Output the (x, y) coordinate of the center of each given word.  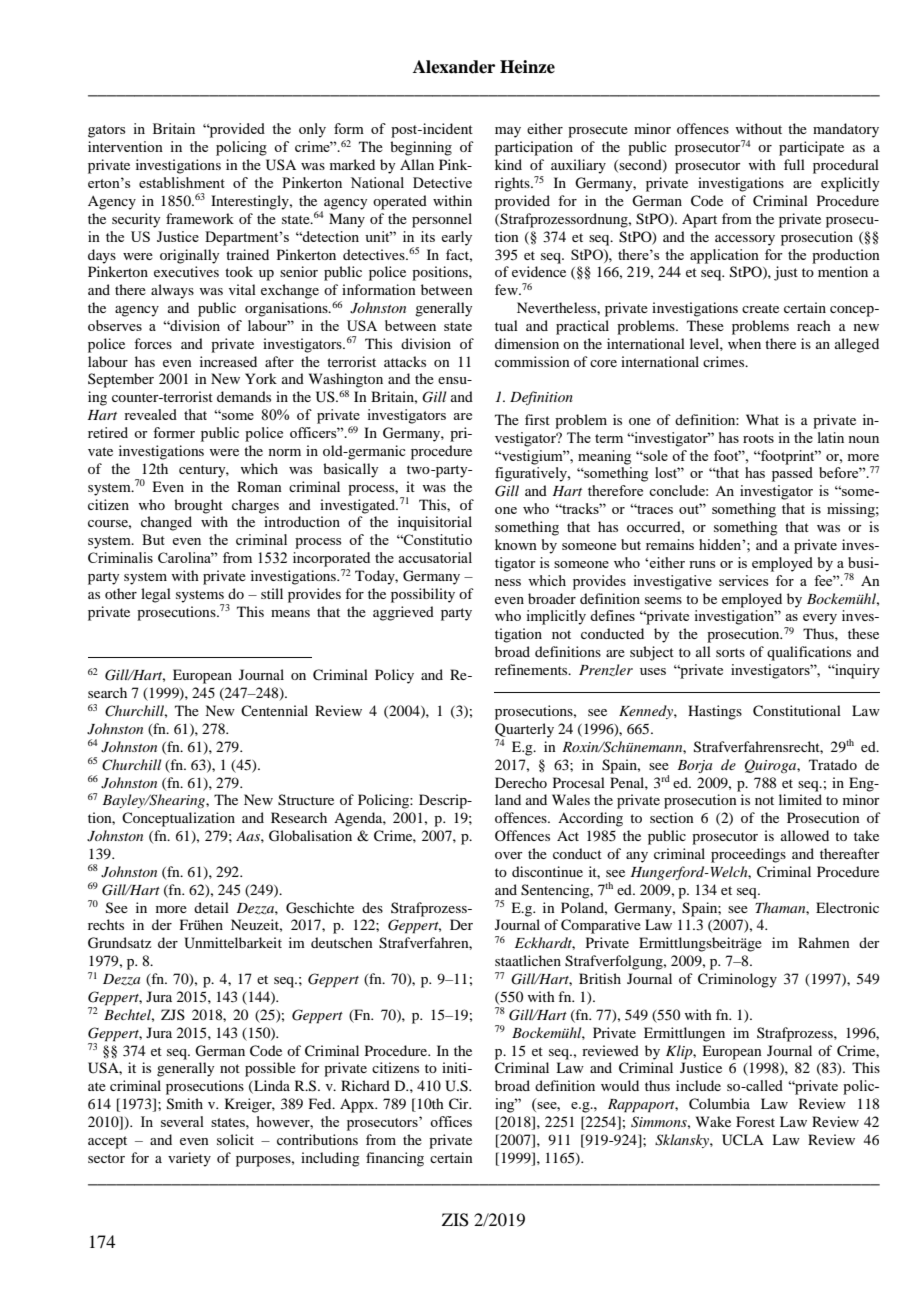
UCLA (743, 1140)
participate (811, 148)
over (509, 855)
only (312, 130)
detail (211, 907)
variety (189, 1159)
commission (532, 361)
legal (156, 595)
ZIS (455, 1220)
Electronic (847, 907)
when (744, 343)
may (508, 132)
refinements (532, 669)
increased (228, 361)
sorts (730, 652)
